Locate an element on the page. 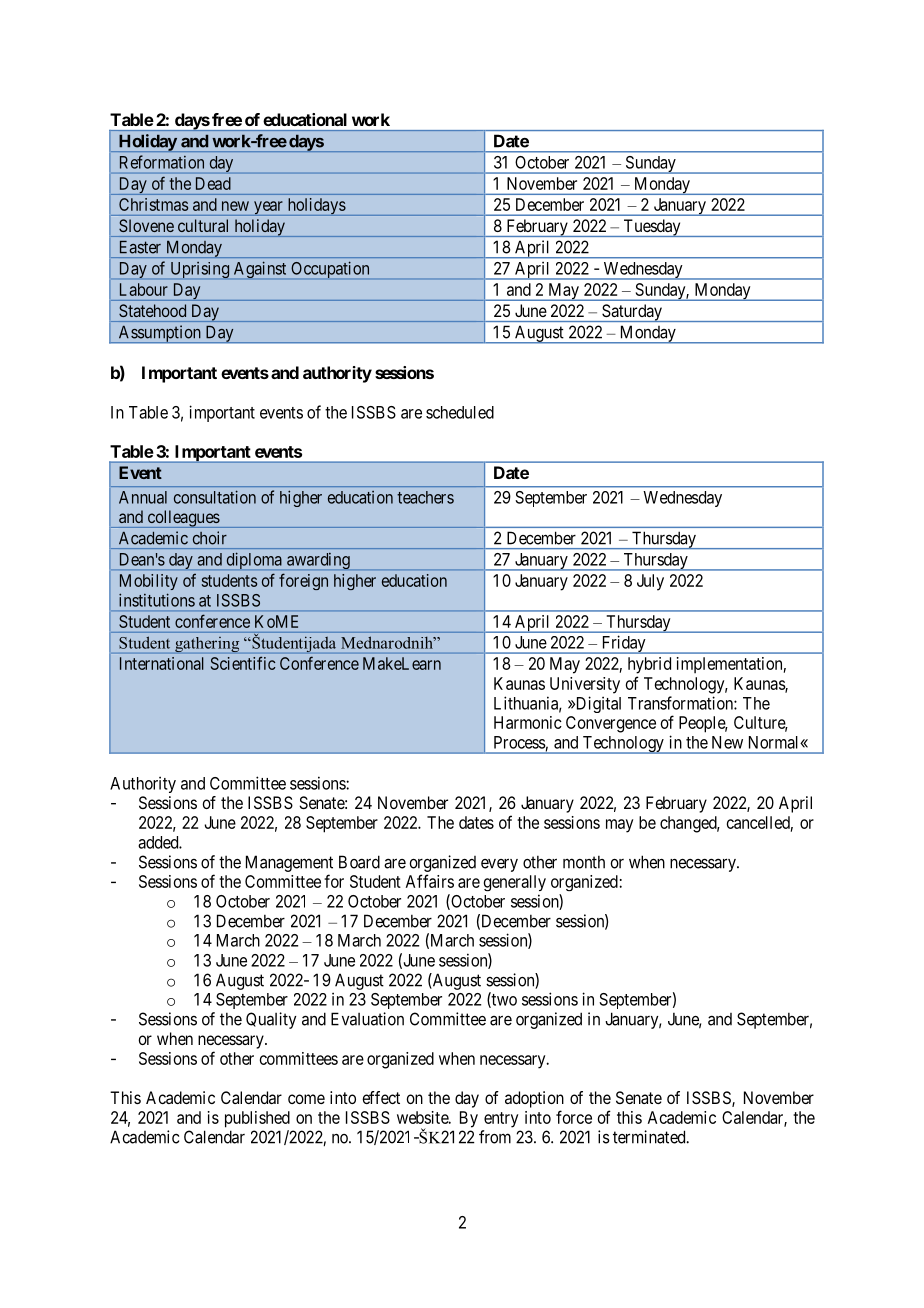  Occupation is located at coordinates (330, 270).
